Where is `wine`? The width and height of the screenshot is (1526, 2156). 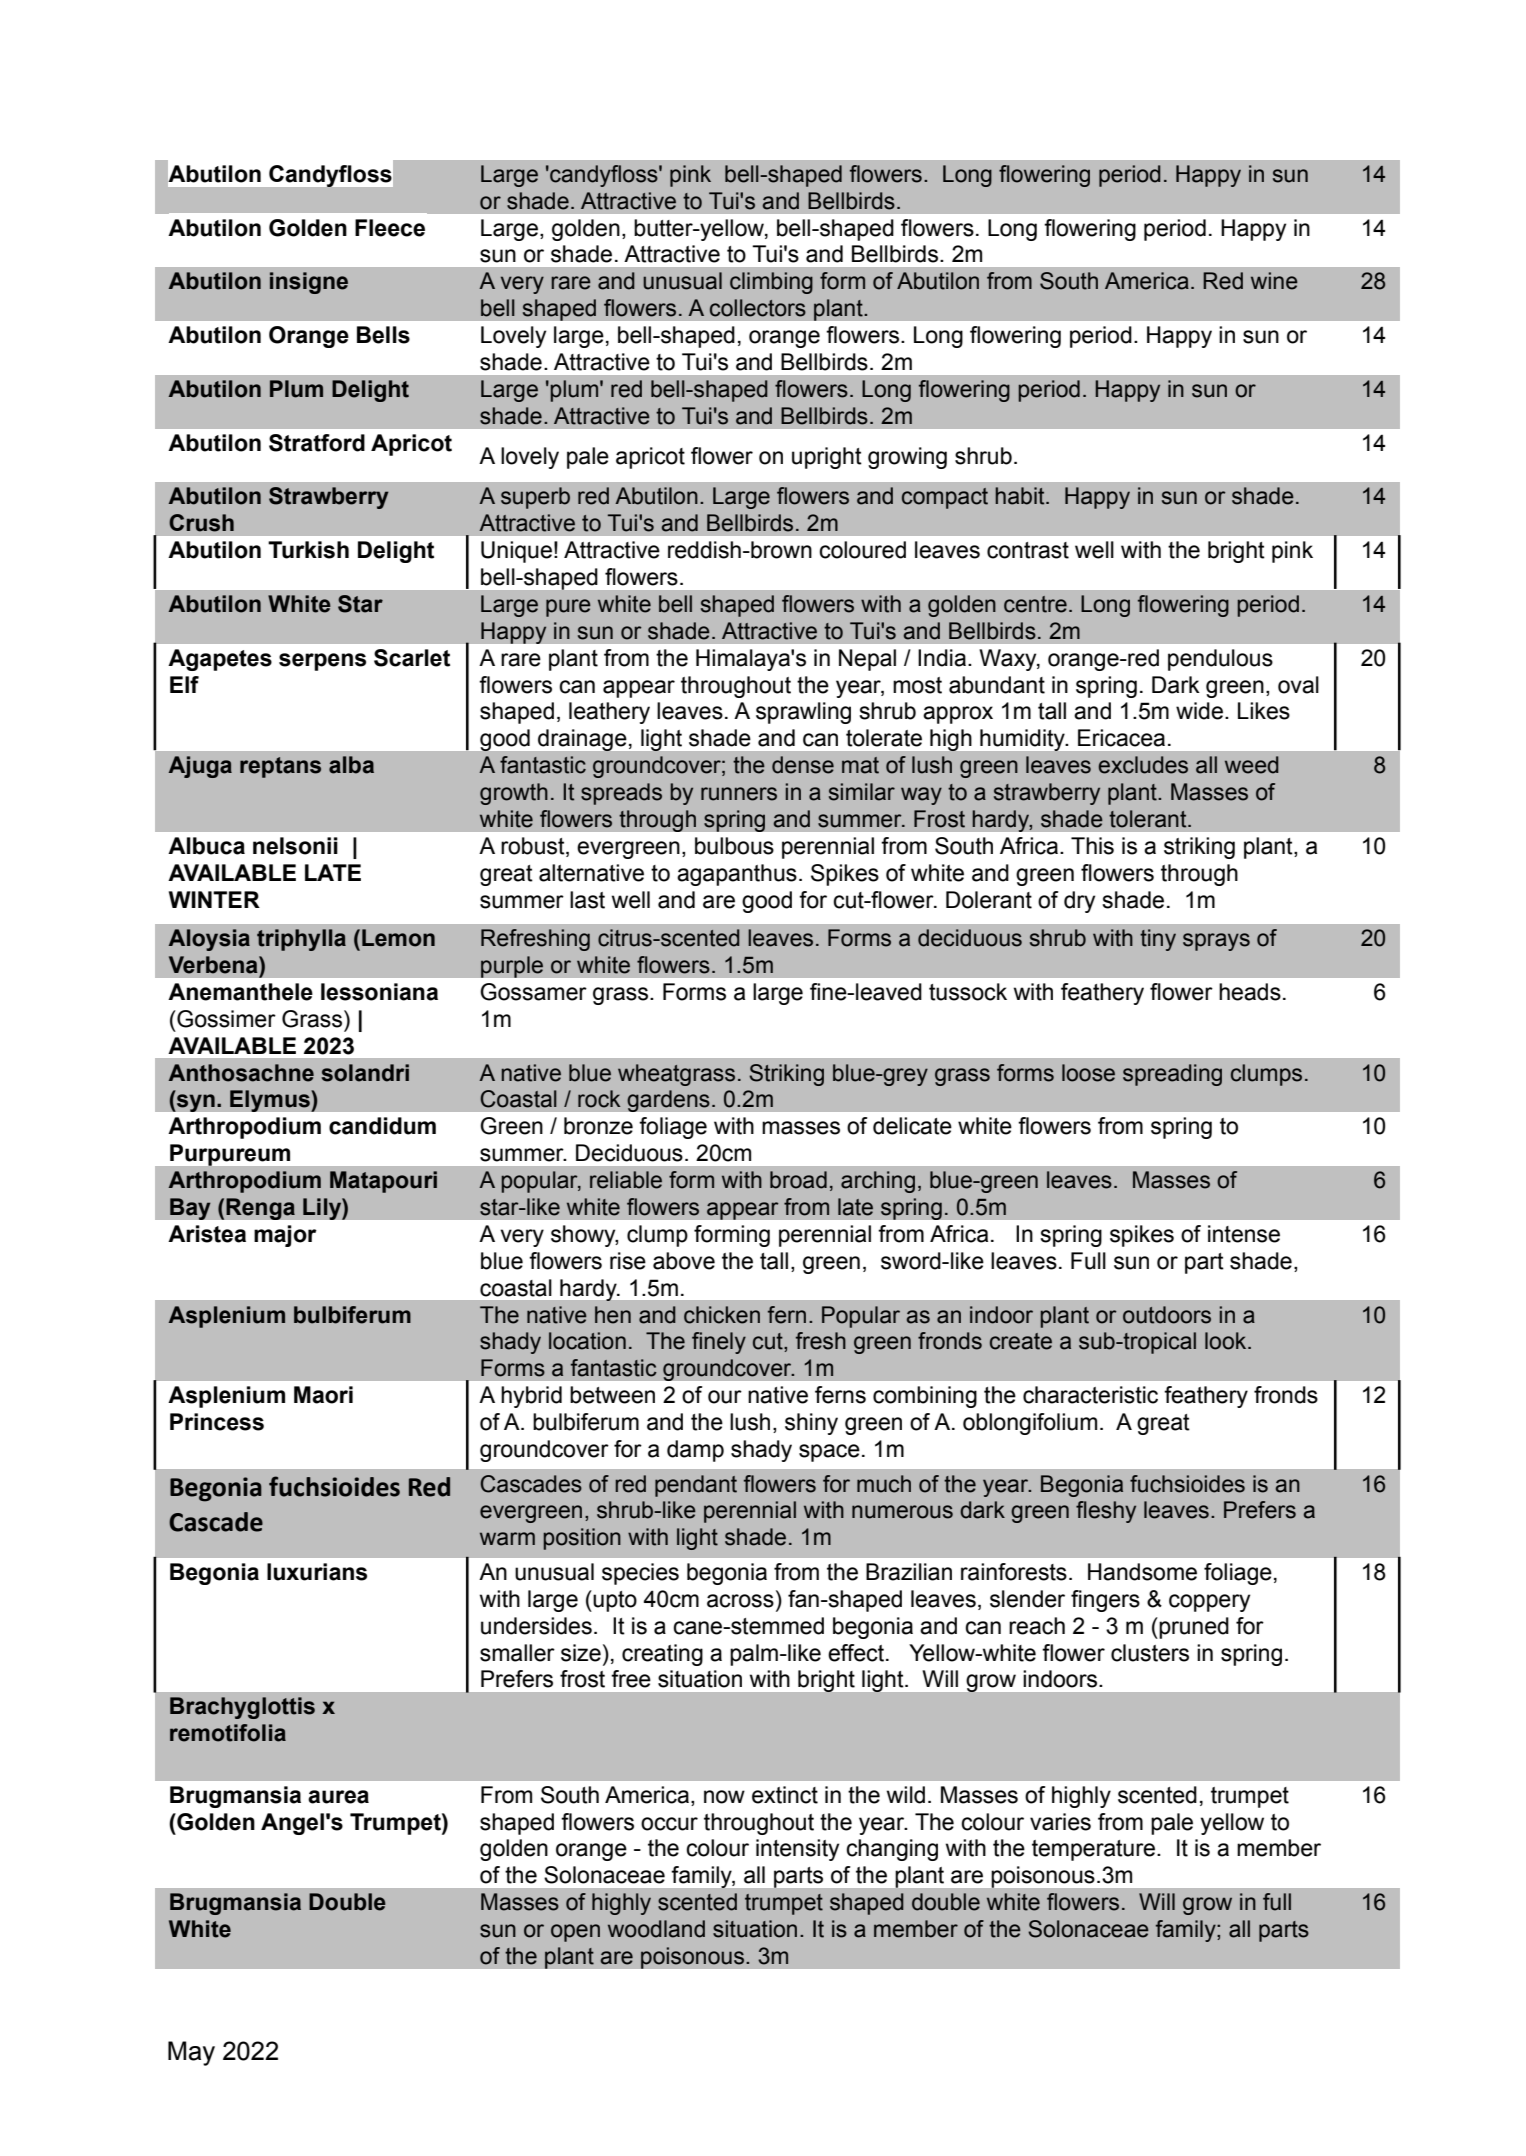
wine is located at coordinates (1274, 281).
